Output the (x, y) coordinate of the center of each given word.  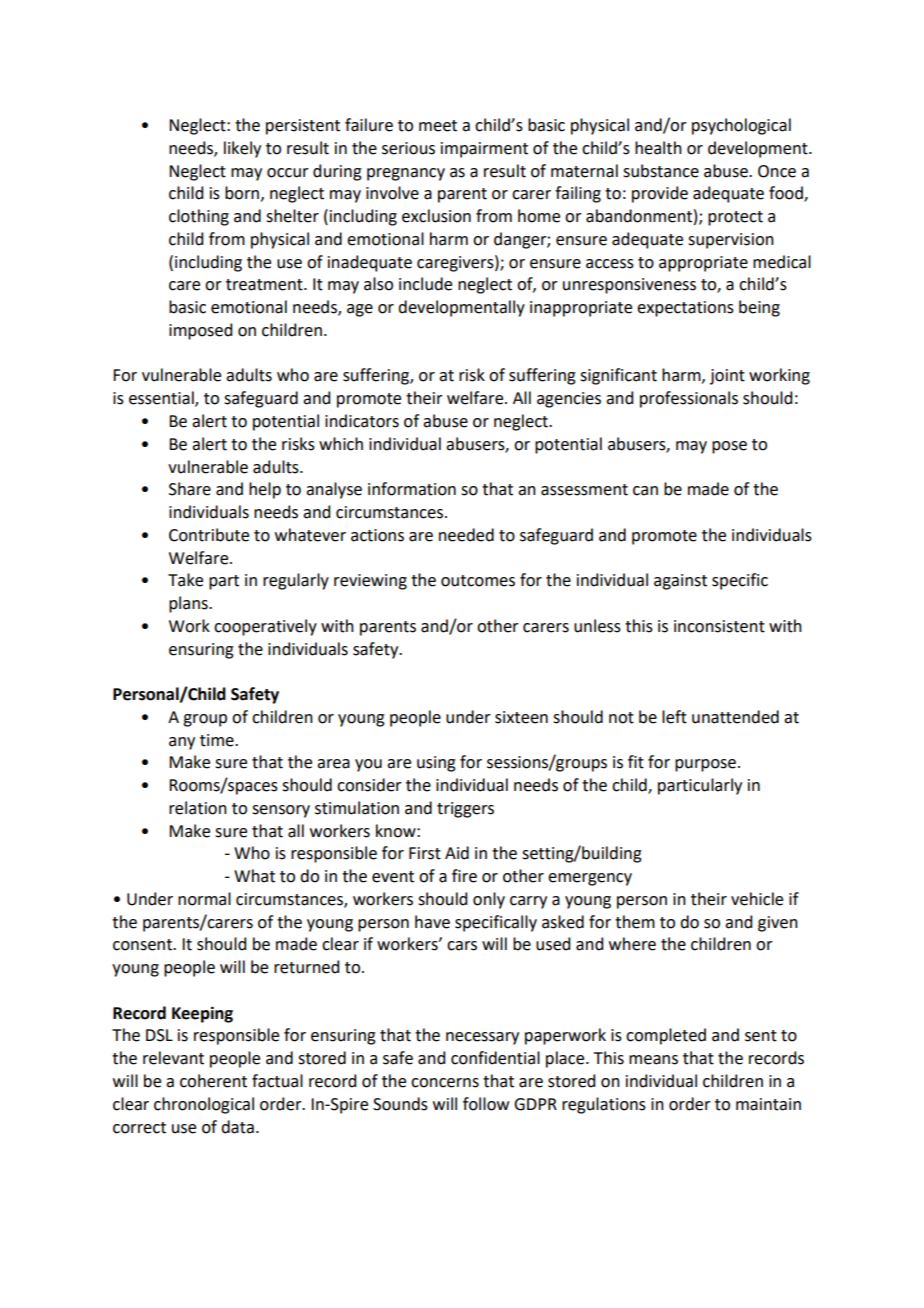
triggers (465, 810)
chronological (204, 1105)
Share (190, 489)
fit (636, 762)
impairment (484, 150)
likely (242, 149)
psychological (741, 126)
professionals (689, 399)
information (412, 489)
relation (198, 808)
